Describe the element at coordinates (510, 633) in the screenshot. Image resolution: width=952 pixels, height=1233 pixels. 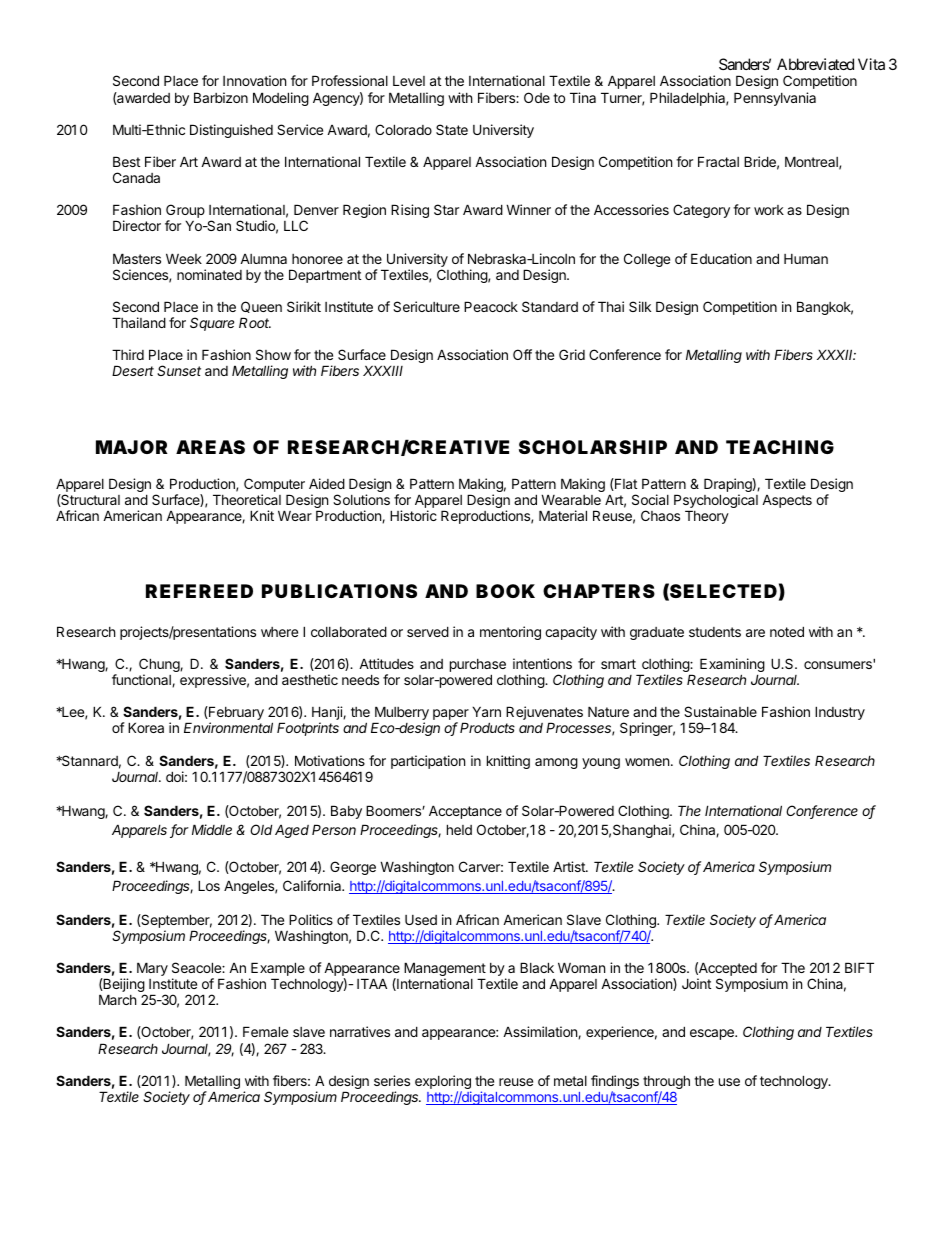
I see `mentoring` at that location.
